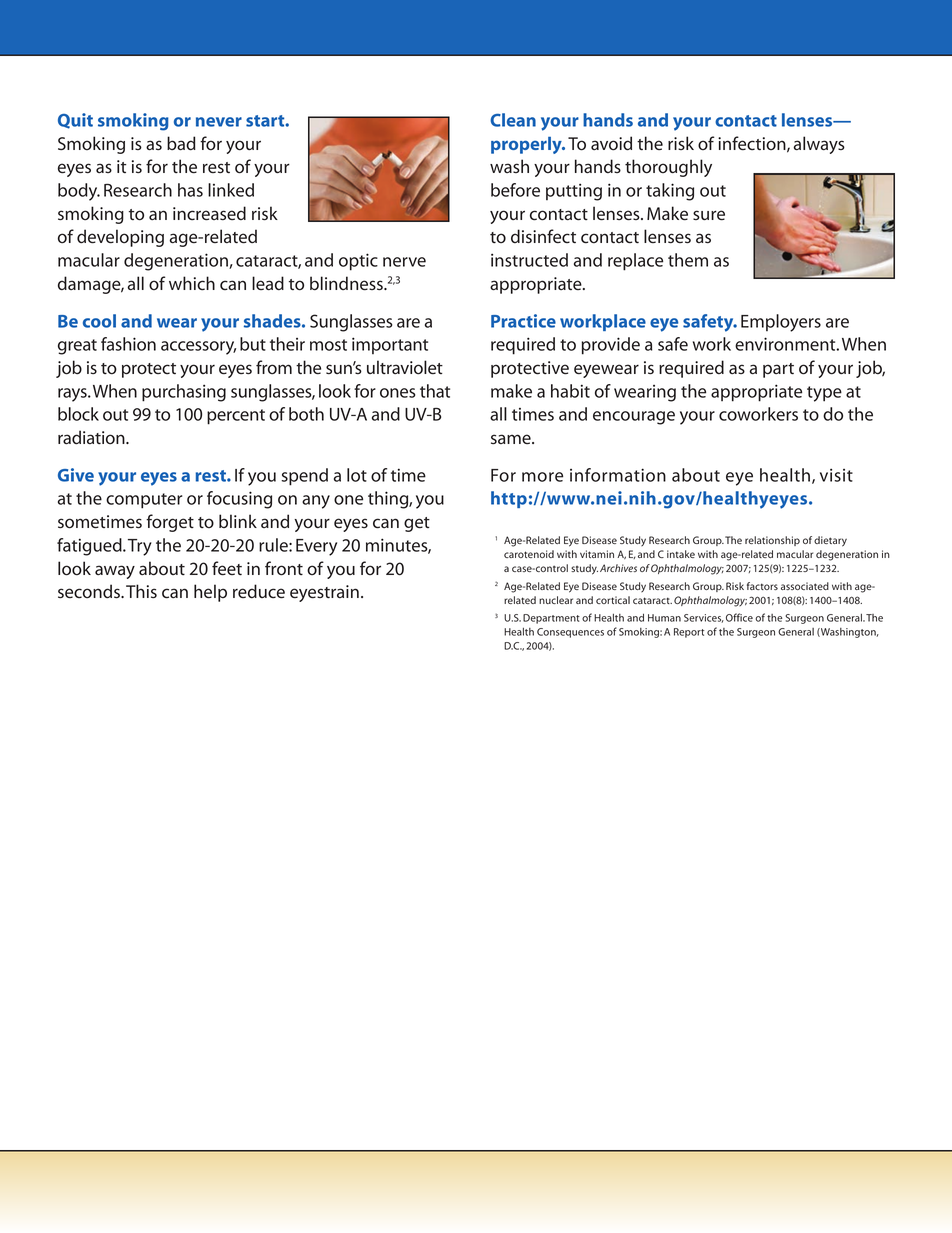 The image size is (952, 1233). Describe the element at coordinates (570, 633) in the document. I see `Consequences` at that location.
